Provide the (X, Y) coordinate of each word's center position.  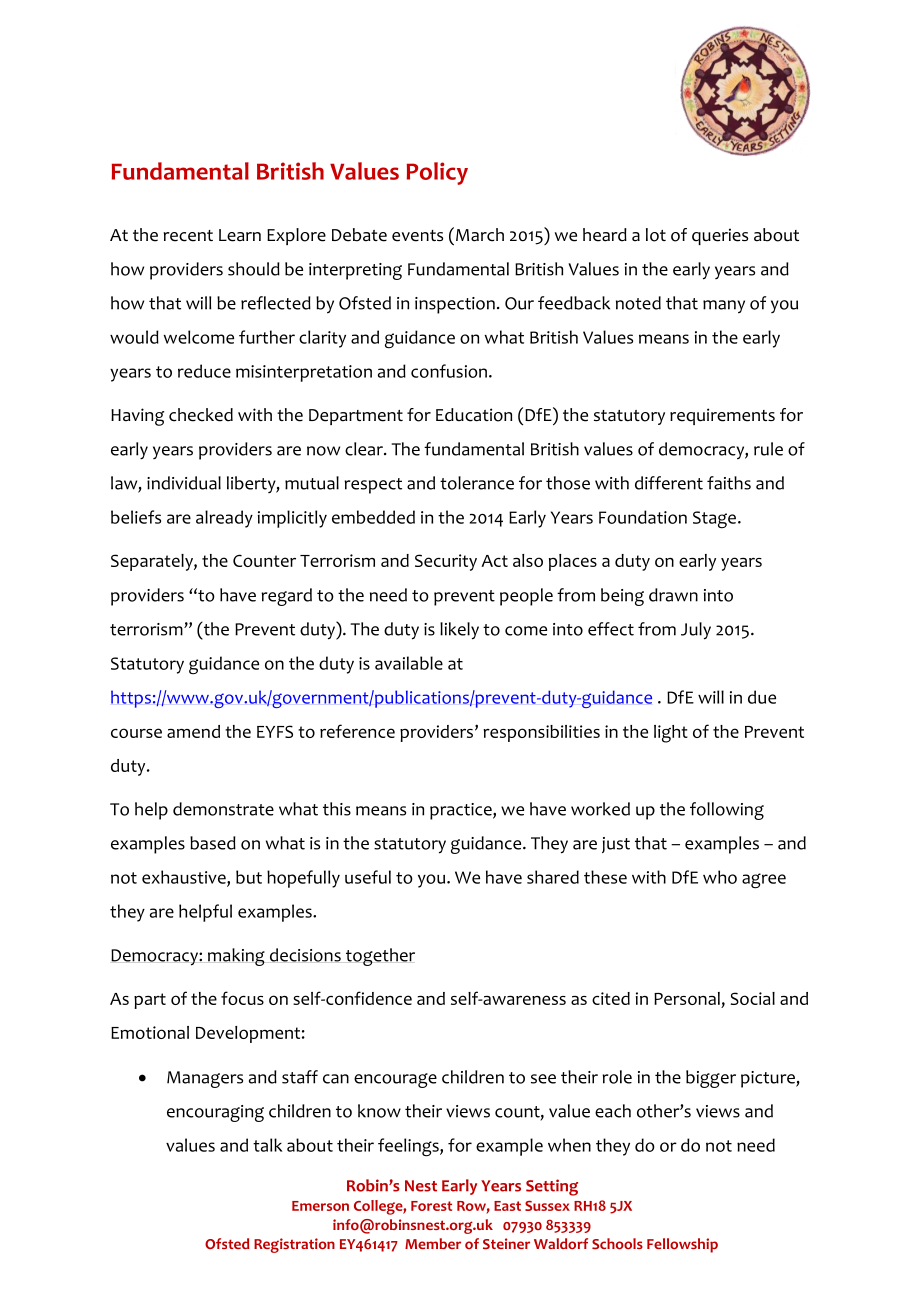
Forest (431, 1206)
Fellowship (682, 1245)
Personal (687, 998)
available (409, 663)
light (671, 734)
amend (193, 731)
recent (188, 236)
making (236, 957)
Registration (294, 1245)
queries (720, 236)
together (380, 957)
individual (184, 483)
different (669, 483)
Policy (437, 173)
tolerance (477, 483)
